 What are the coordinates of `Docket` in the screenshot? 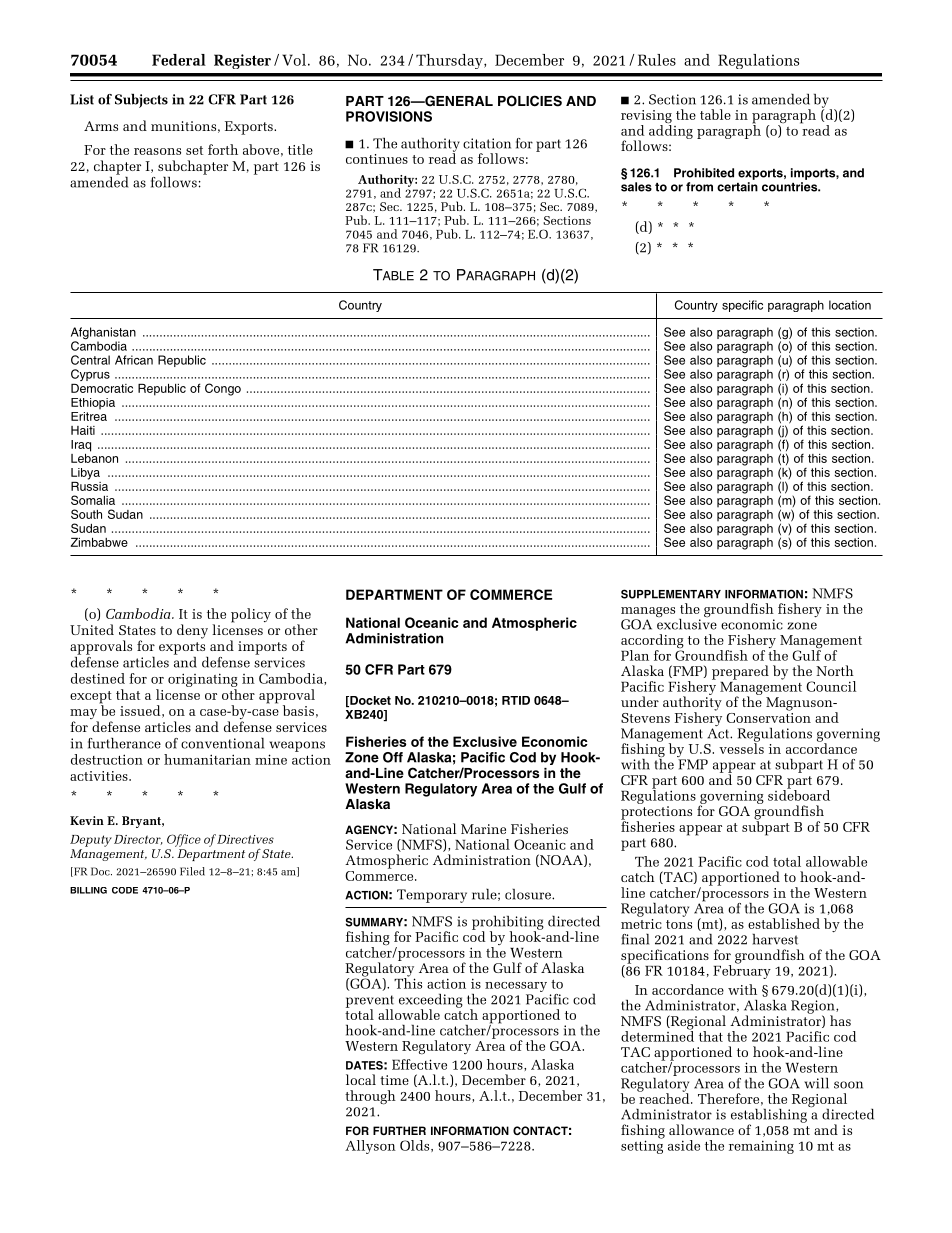 It's located at (369, 701).
